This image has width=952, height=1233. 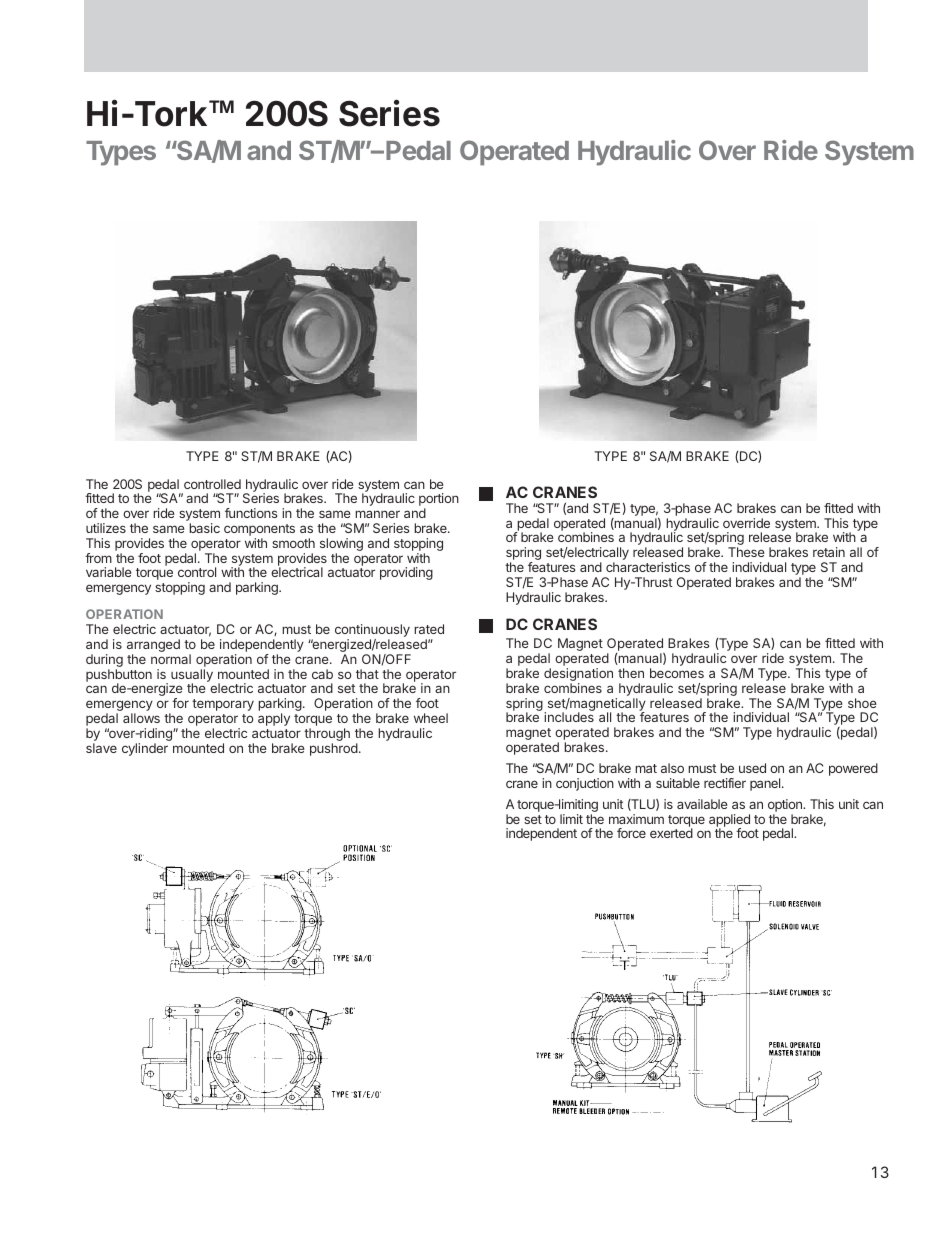 I want to click on arranged, so click(x=153, y=647).
